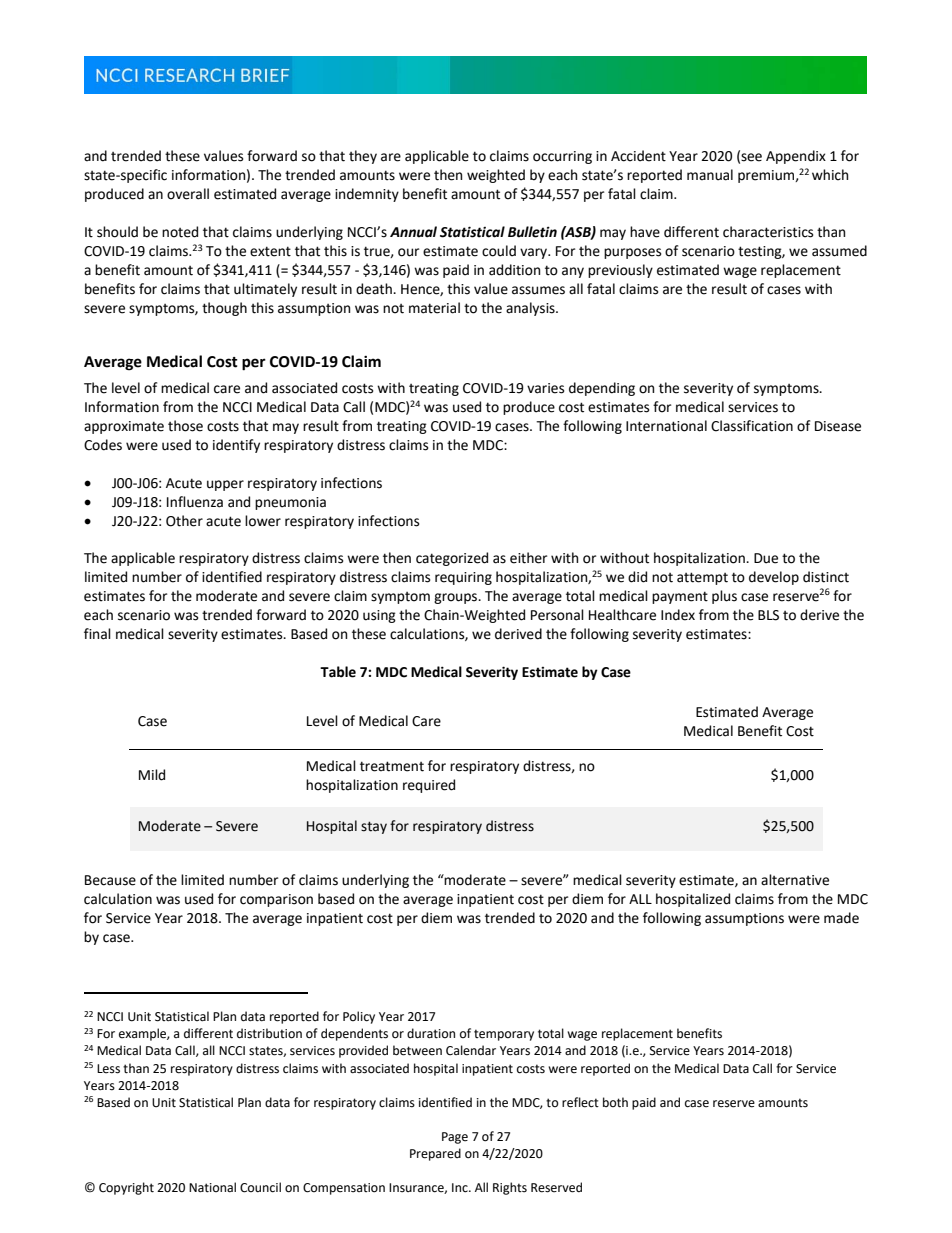  Describe the element at coordinates (413, 232) in the page. I see `Annual` at that location.
